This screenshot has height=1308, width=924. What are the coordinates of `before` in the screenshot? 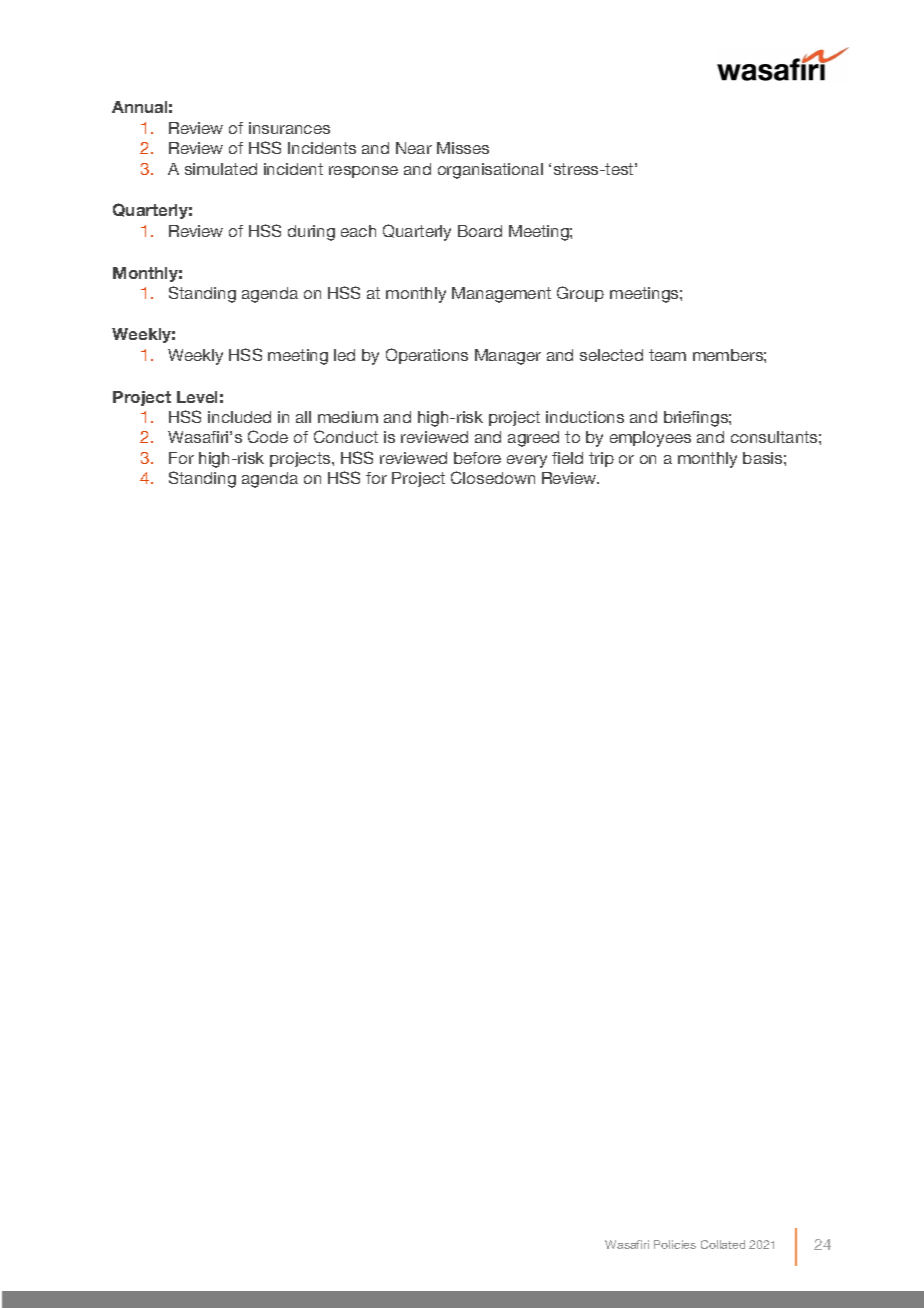 It's located at (477, 458).
